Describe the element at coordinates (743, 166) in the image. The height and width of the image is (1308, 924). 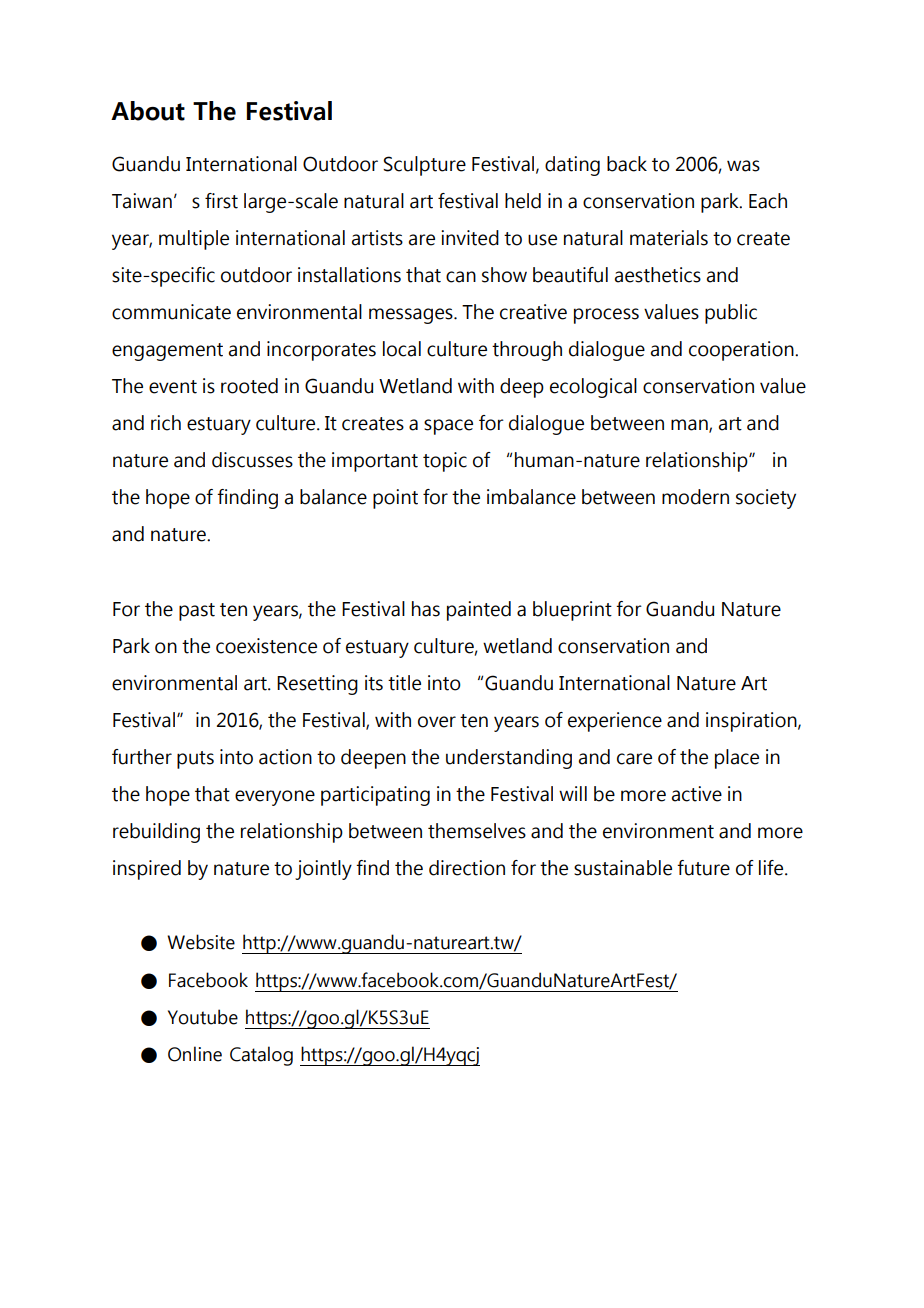
I see `was` at that location.
